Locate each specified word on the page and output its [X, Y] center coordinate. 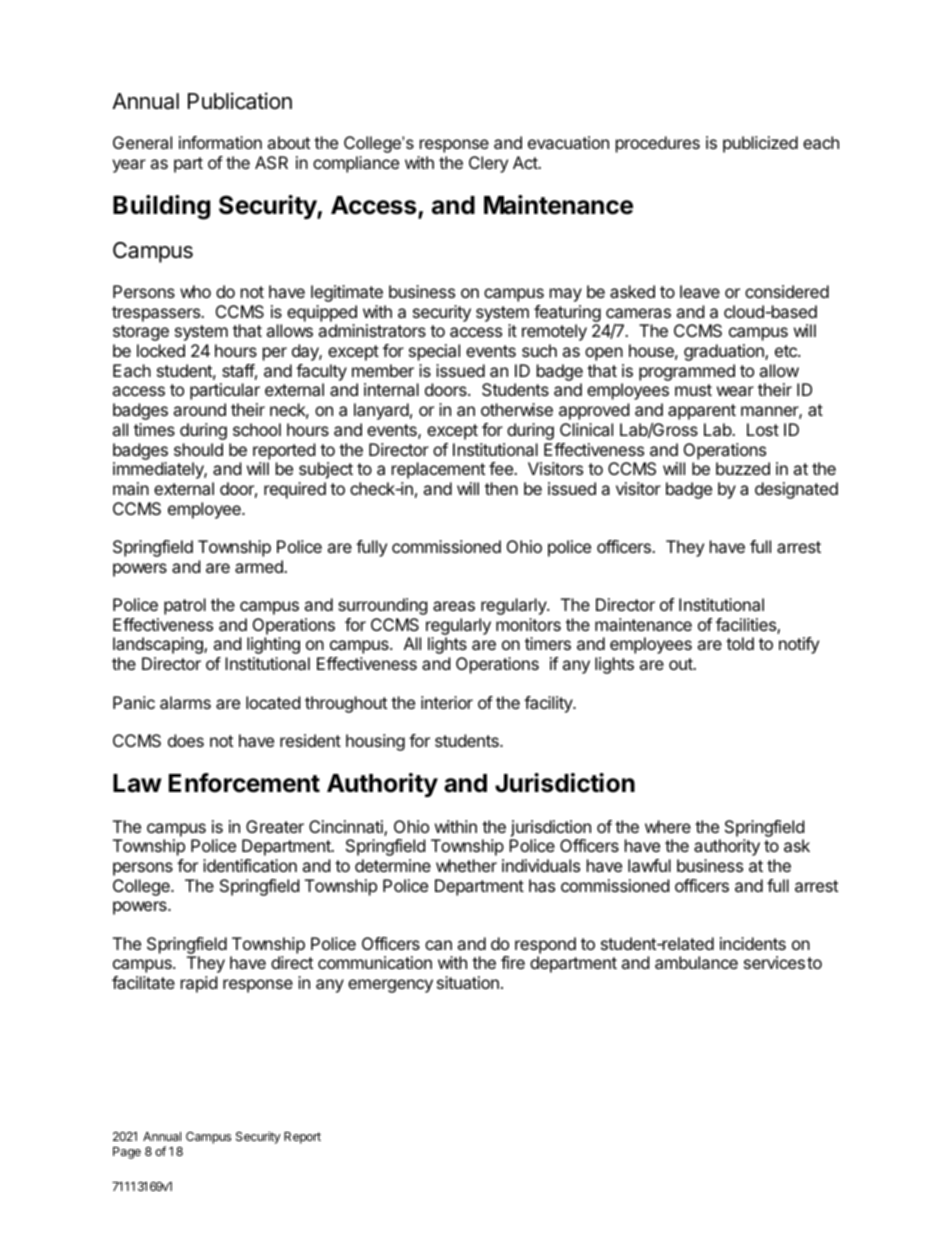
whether [466, 865]
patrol [185, 606]
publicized [760, 144]
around [199, 409]
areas [454, 606]
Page [127, 1153]
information [220, 142]
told [740, 643]
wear [735, 391]
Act [526, 162]
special [434, 352]
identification [250, 865]
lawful [649, 865]
